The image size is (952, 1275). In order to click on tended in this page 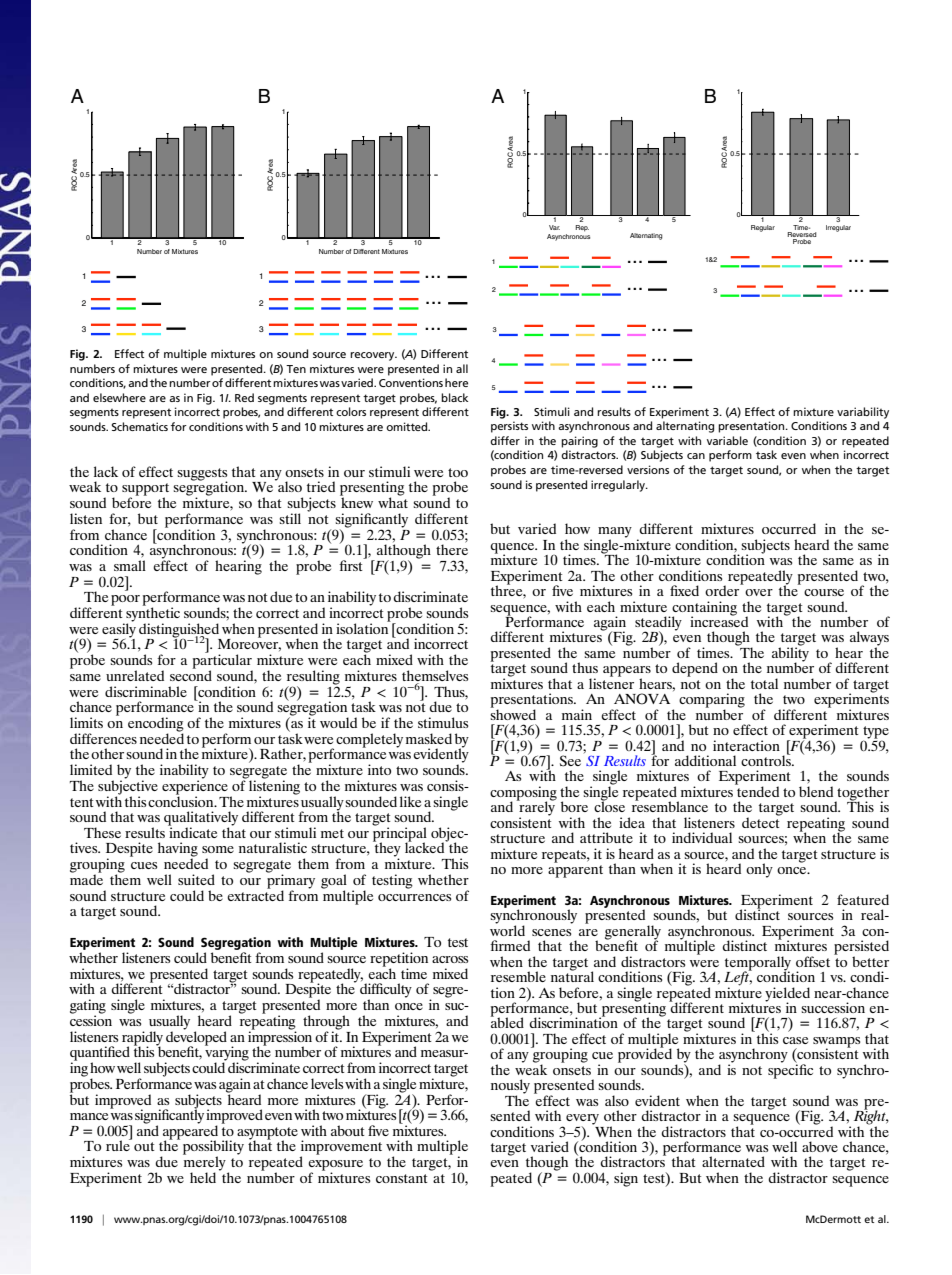, I will do `click(757, 790)`.
